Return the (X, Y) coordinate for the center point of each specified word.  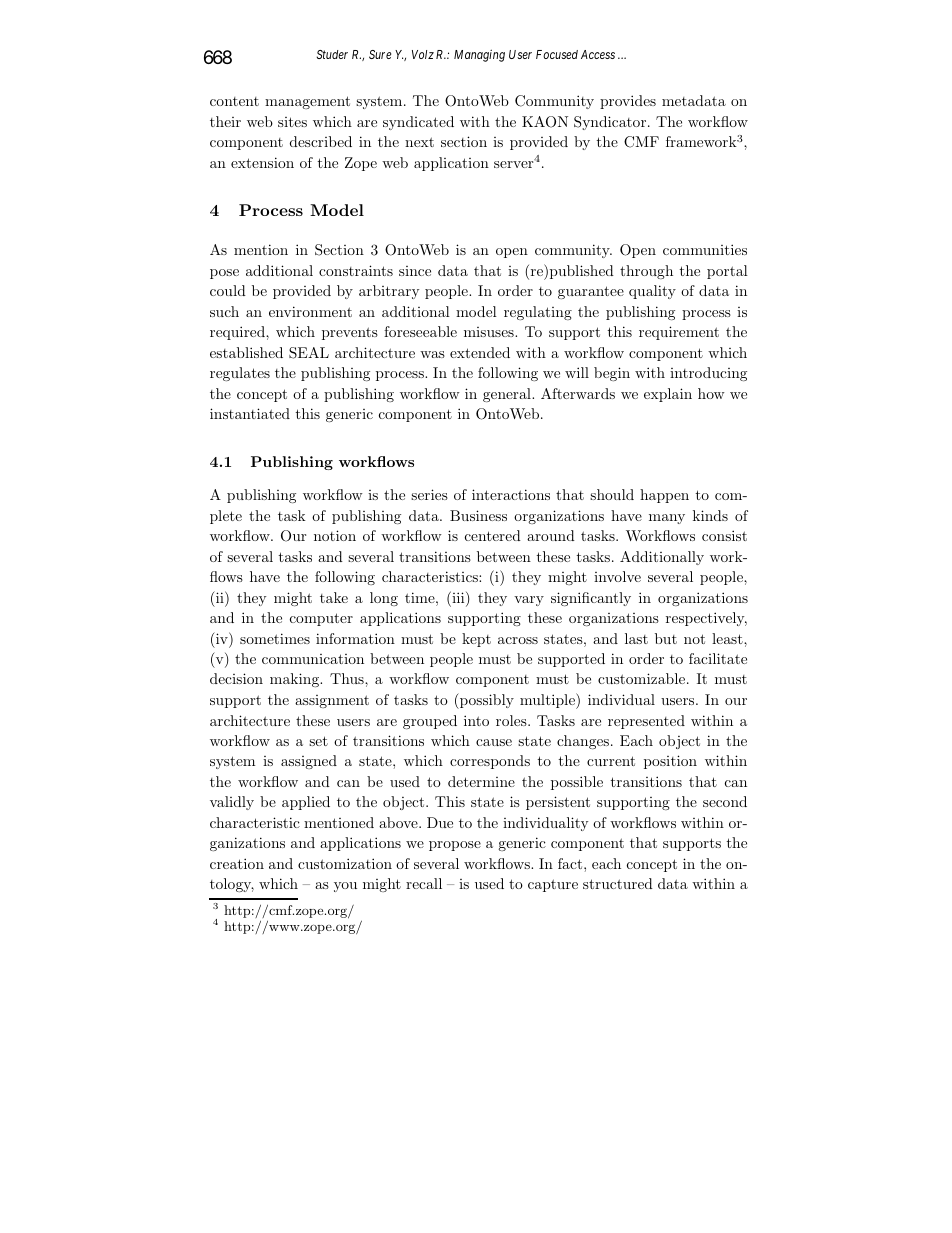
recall (424, 883)
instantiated (250, 413)
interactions (511, 494)
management (307, 102)
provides (628, 102)
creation (237, 863)
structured (618, 883)
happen (664, 496)
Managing (479, 55)
